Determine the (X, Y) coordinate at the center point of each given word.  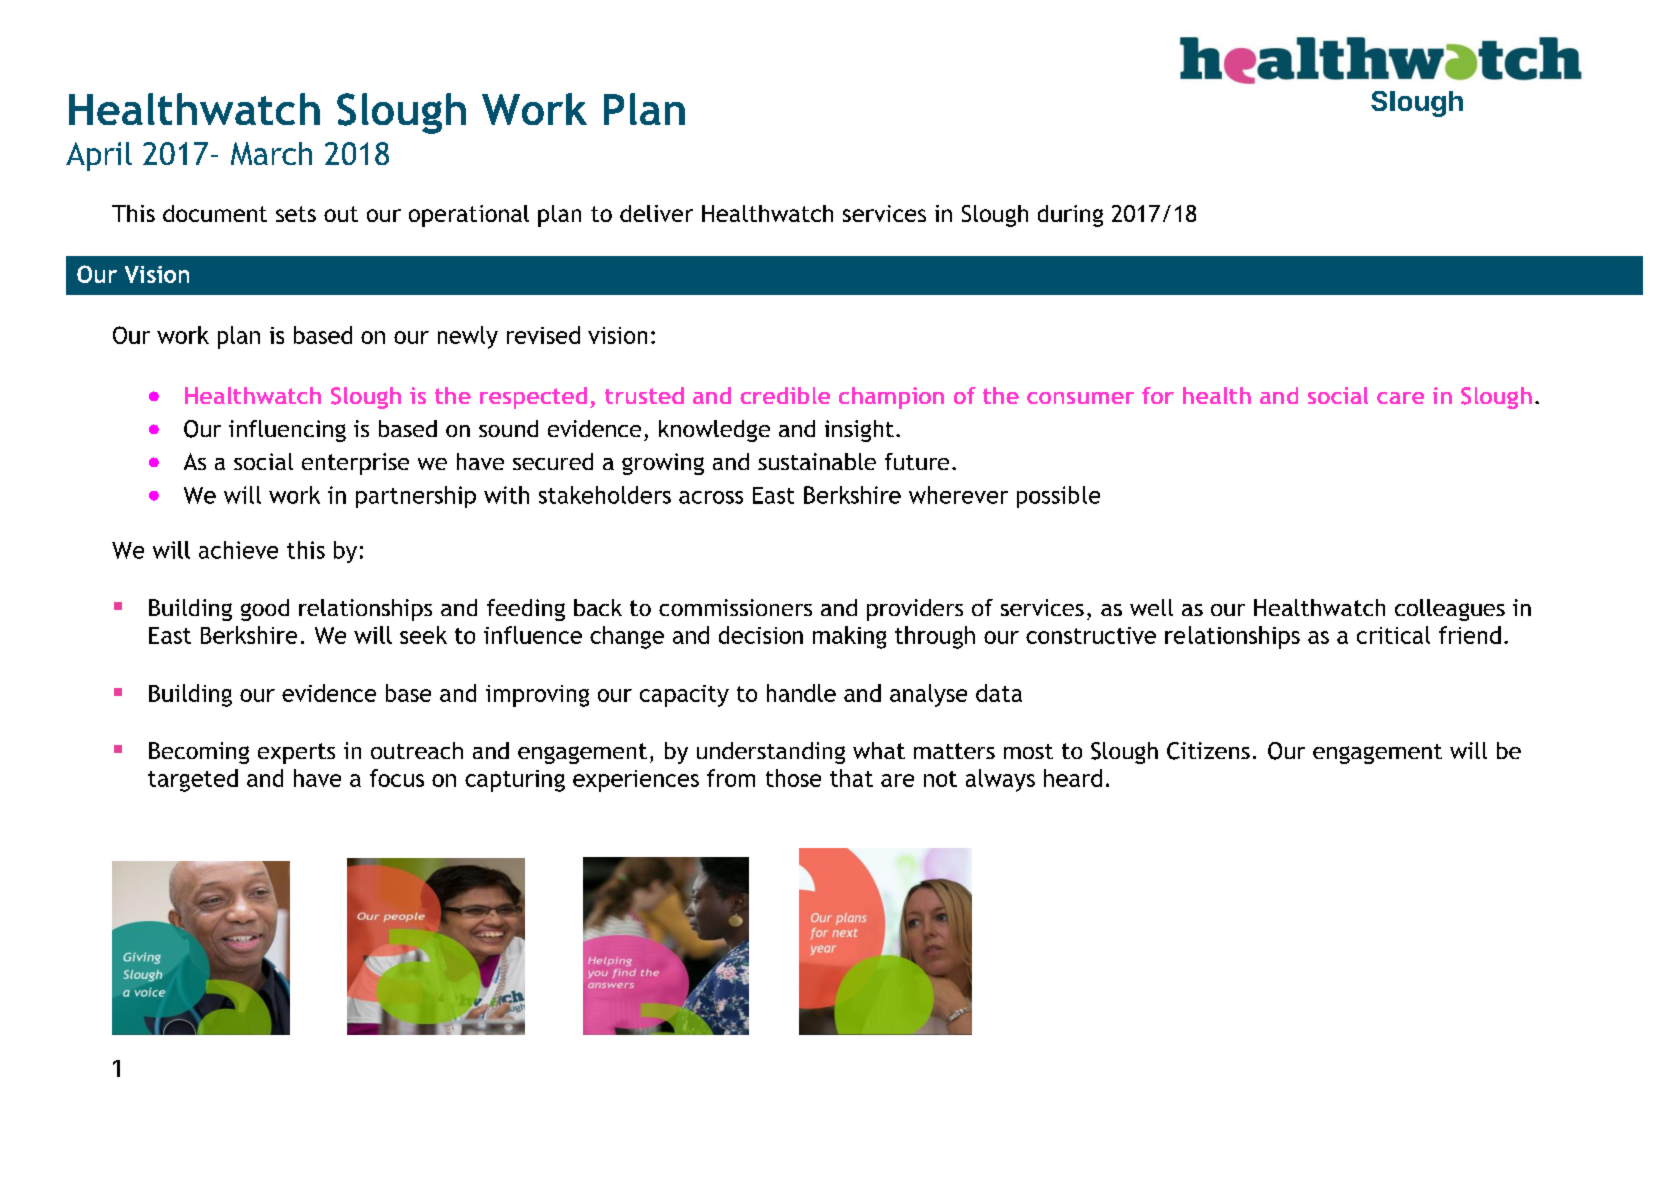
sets (296, 214)
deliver (656, 213)
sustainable (817, 461)
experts (296, 753)
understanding (771, 753)
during (1070, 216)
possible (1058, 497)
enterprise (355, 464)
